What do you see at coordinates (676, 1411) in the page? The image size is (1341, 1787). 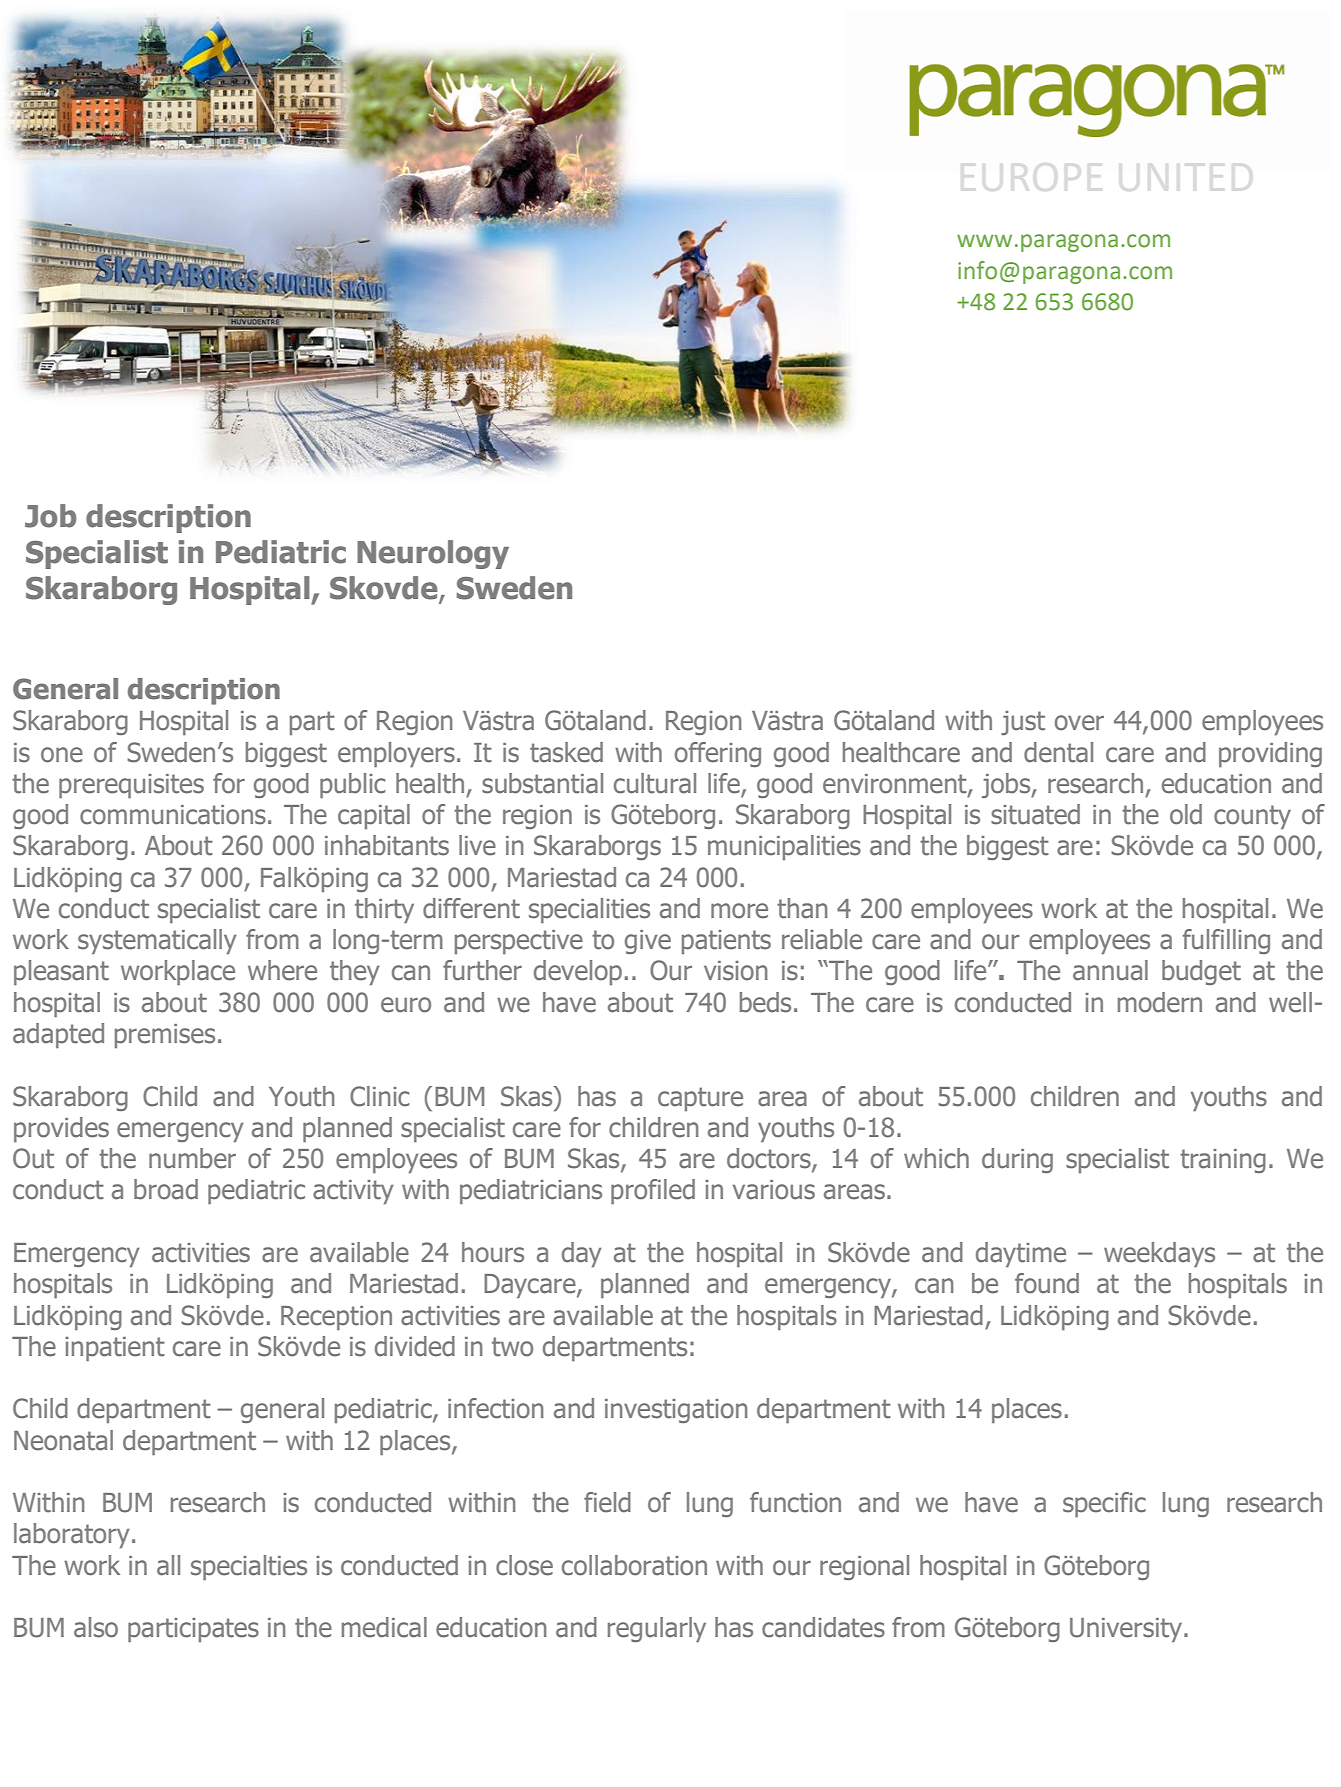 I see `investigation` at bounding box center [676, 1411].
